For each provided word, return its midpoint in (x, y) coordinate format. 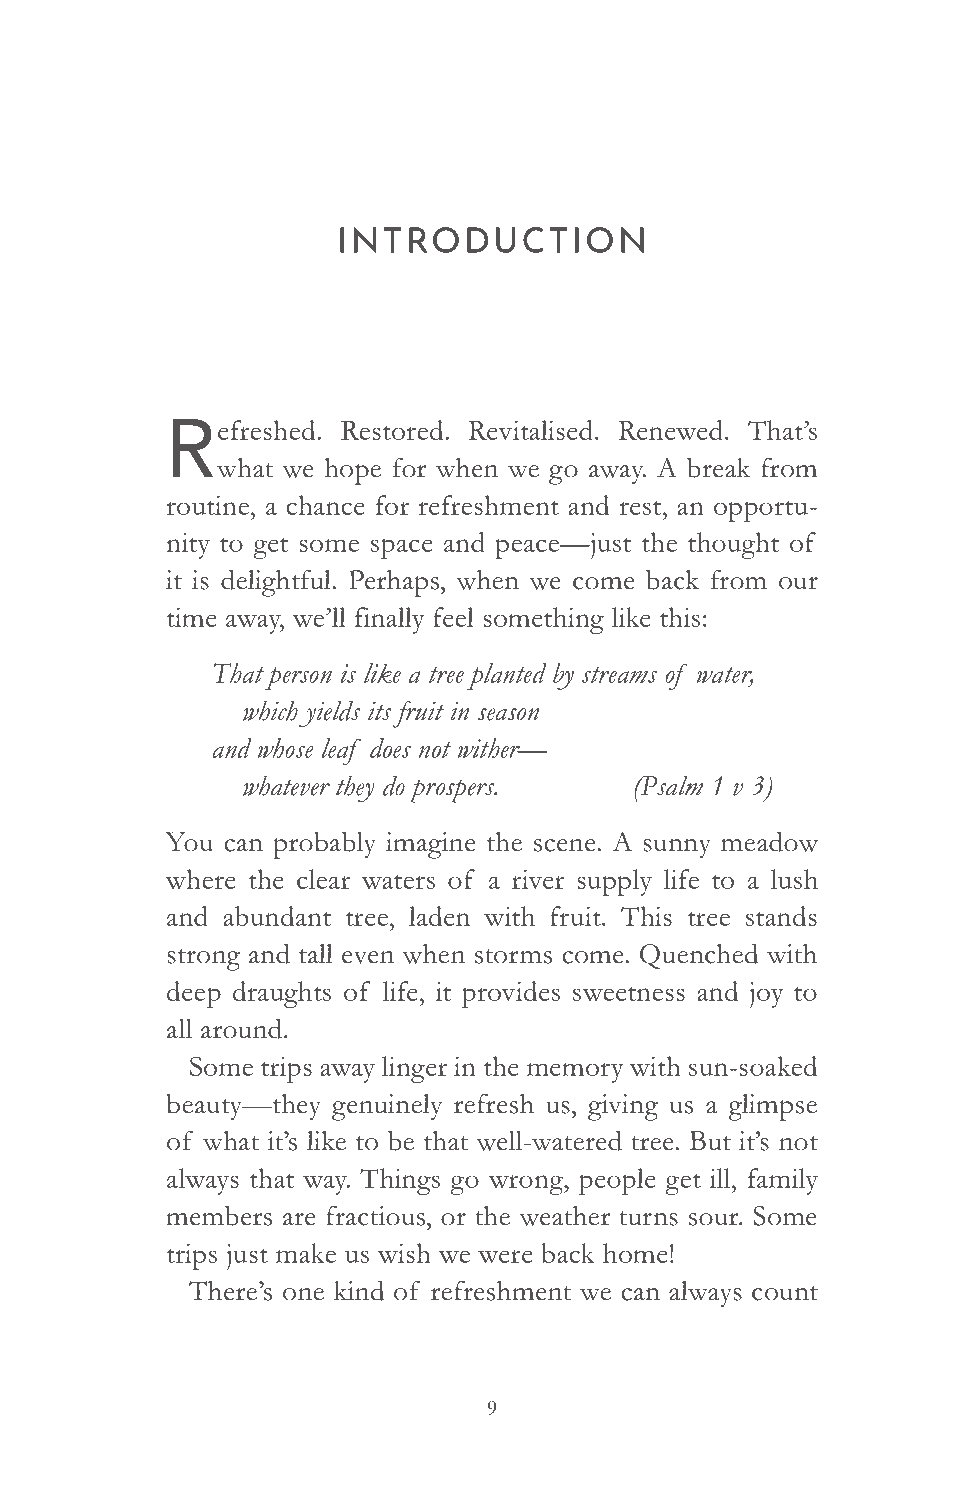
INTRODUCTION (492, 240)
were (505, 1256)
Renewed (671, 430)
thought (733, 545)
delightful (277, 583)
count (785, 1293)
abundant (277, 916)
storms (513, 956)
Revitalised (532, 430)
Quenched (699, 956)
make (306, 1253)
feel (453, 617)
